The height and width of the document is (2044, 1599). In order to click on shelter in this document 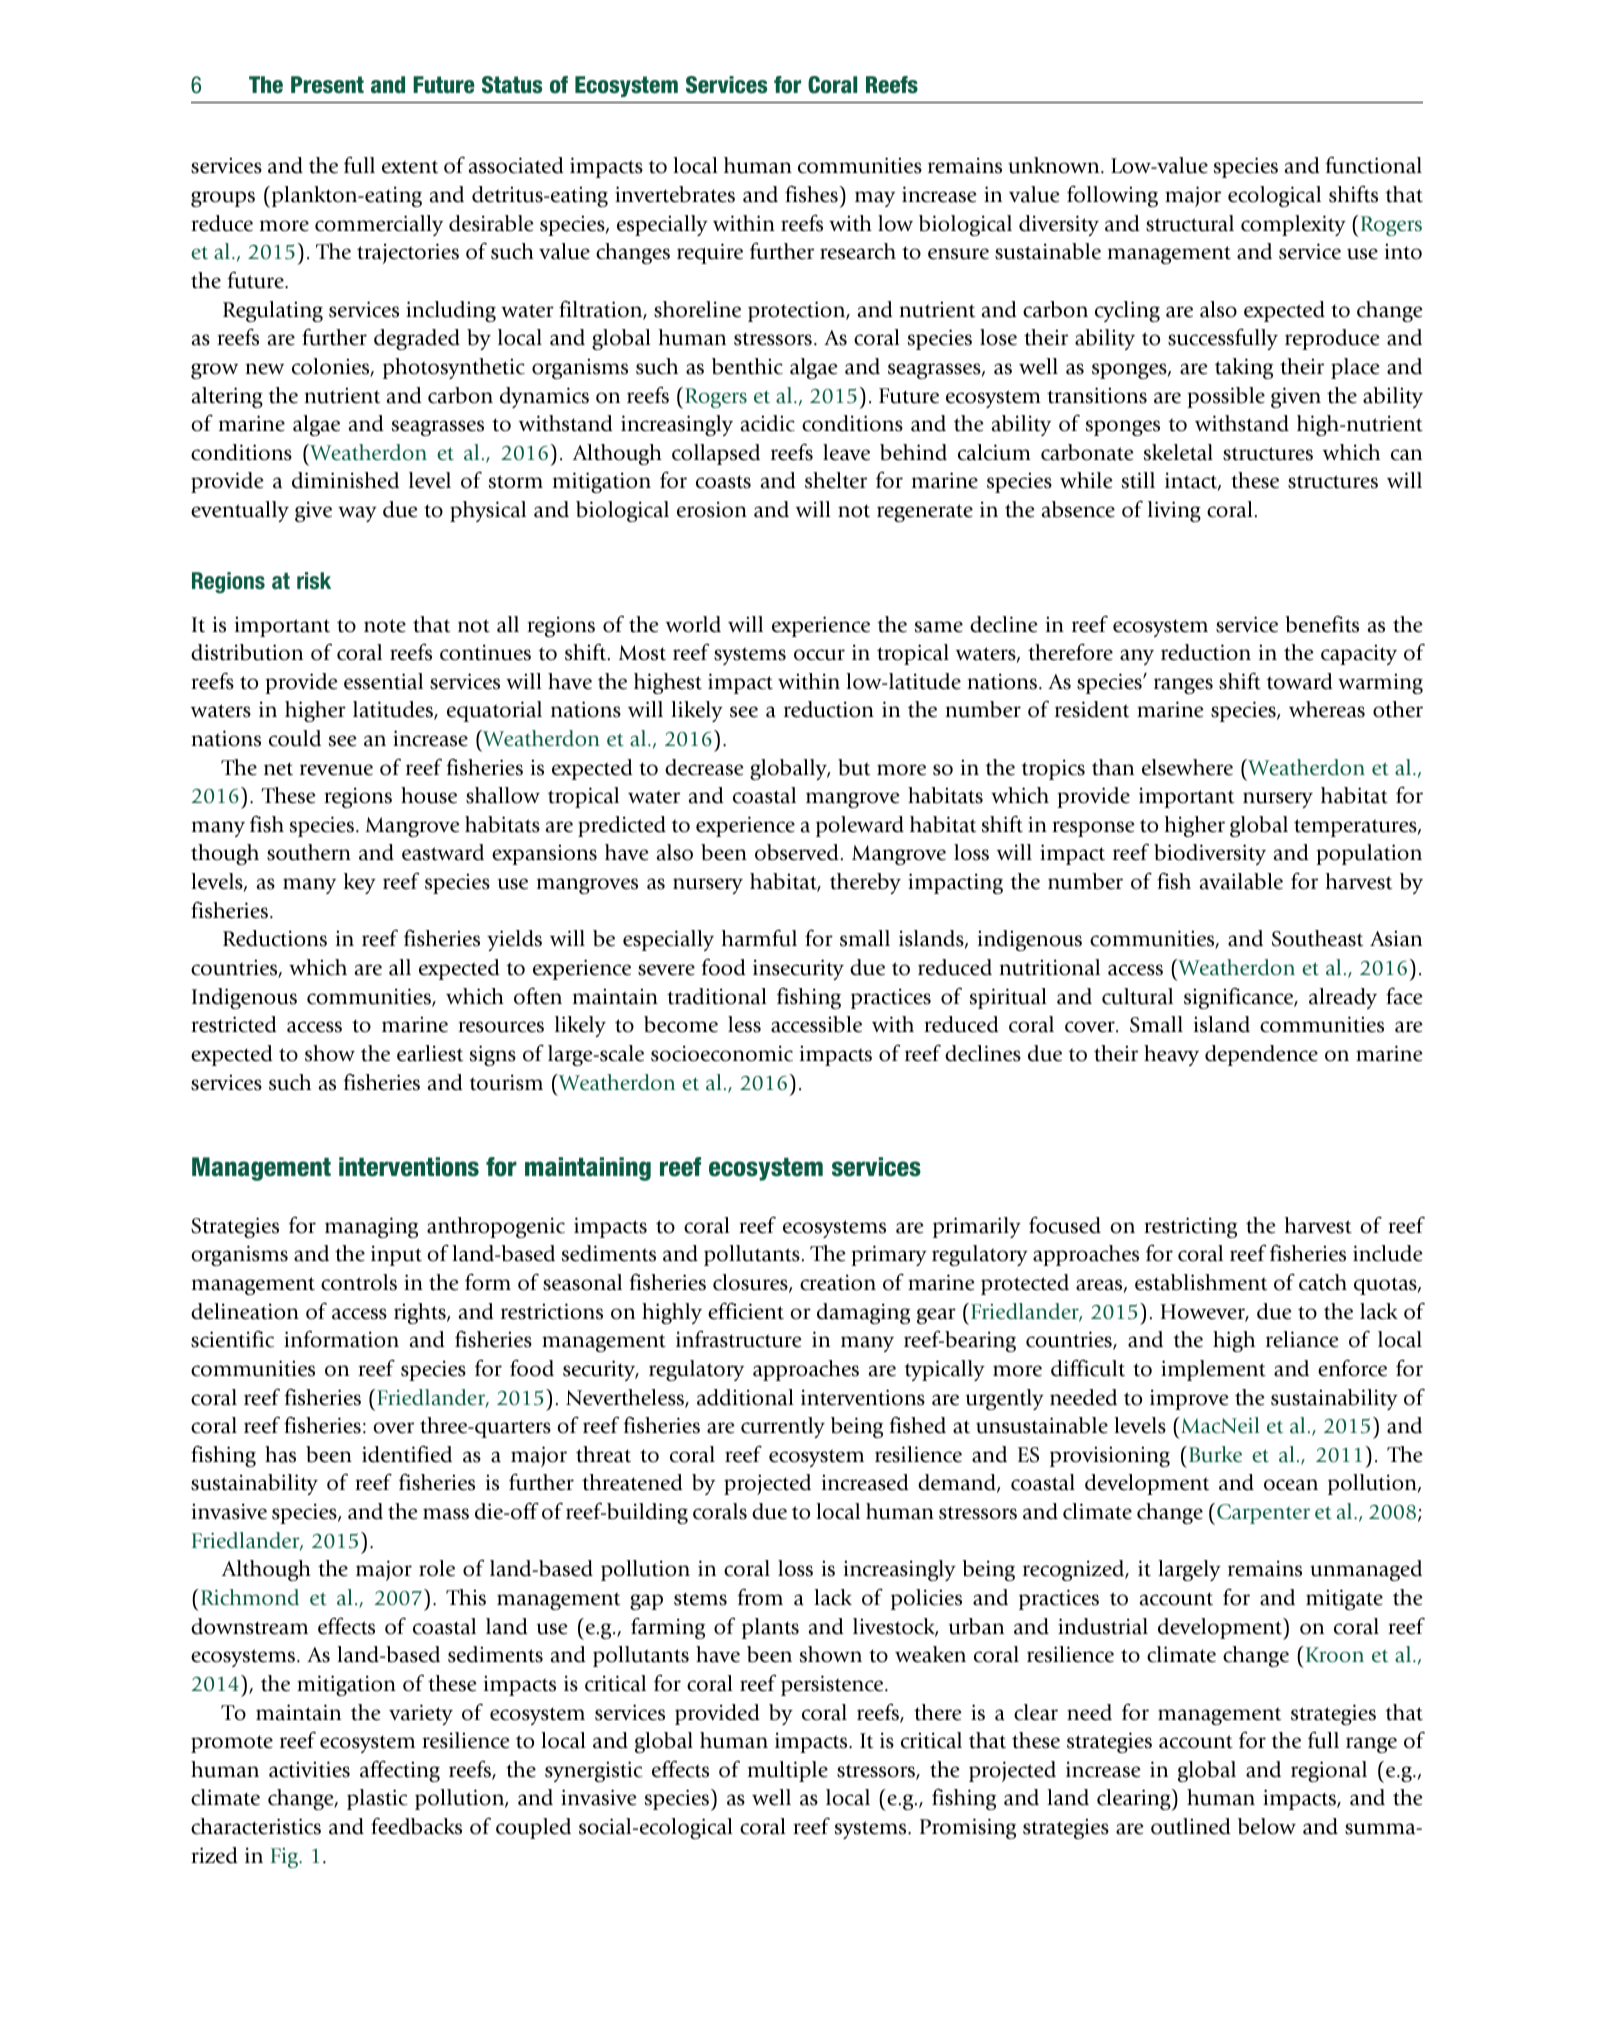, I will do `click(836, 480)`.
